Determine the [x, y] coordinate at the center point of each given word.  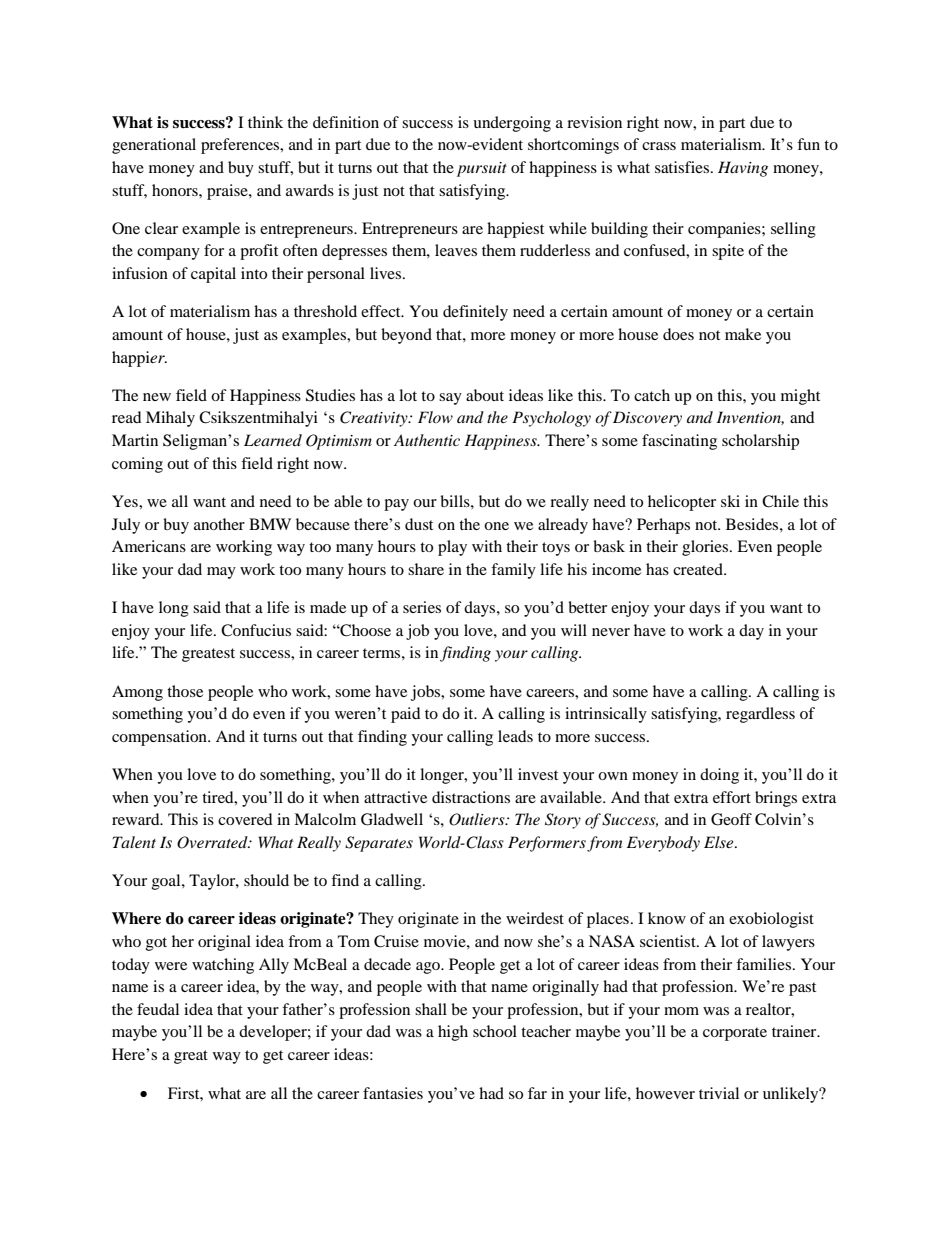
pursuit [482, 169]
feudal [158, 1009]
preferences [241, 146]
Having [743, 169]
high [453, 1033]
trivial [719, 1093]
